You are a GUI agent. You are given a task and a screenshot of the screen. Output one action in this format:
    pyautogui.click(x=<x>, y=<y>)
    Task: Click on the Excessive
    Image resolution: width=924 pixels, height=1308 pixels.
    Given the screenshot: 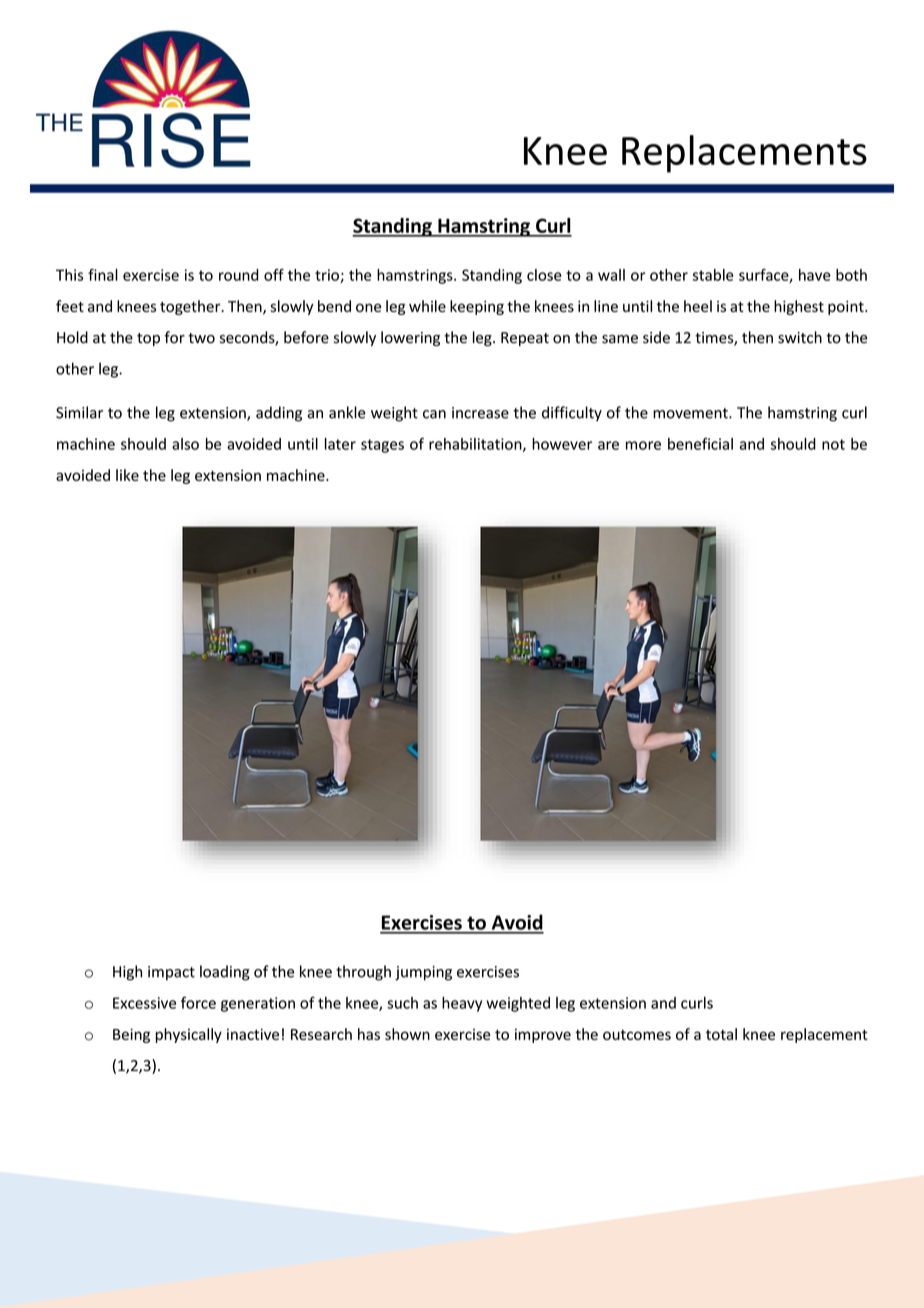 What is the action you would take?
    pyautogui.click(x=144, y=1003)
